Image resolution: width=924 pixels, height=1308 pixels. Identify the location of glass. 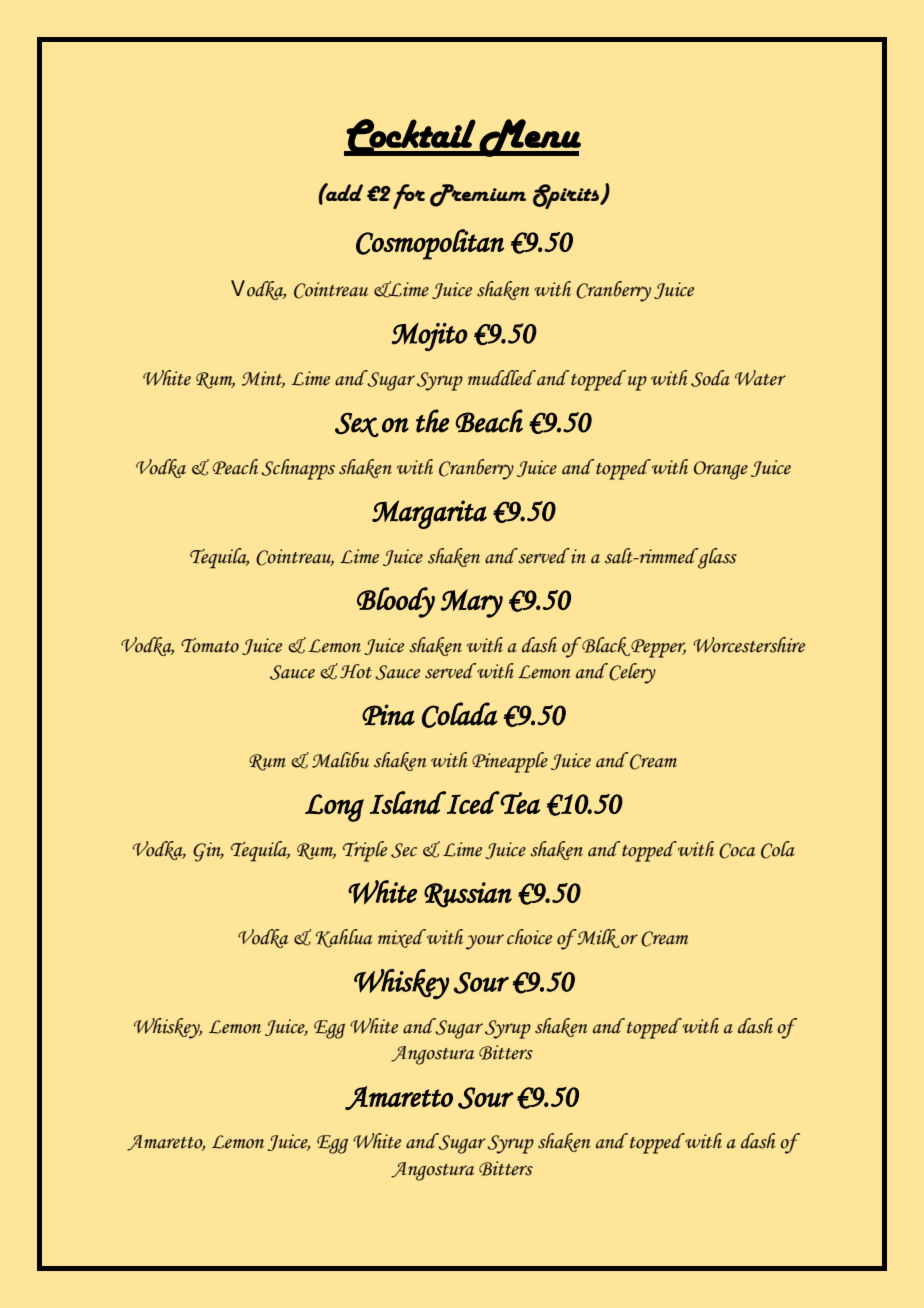
(716, 558).
